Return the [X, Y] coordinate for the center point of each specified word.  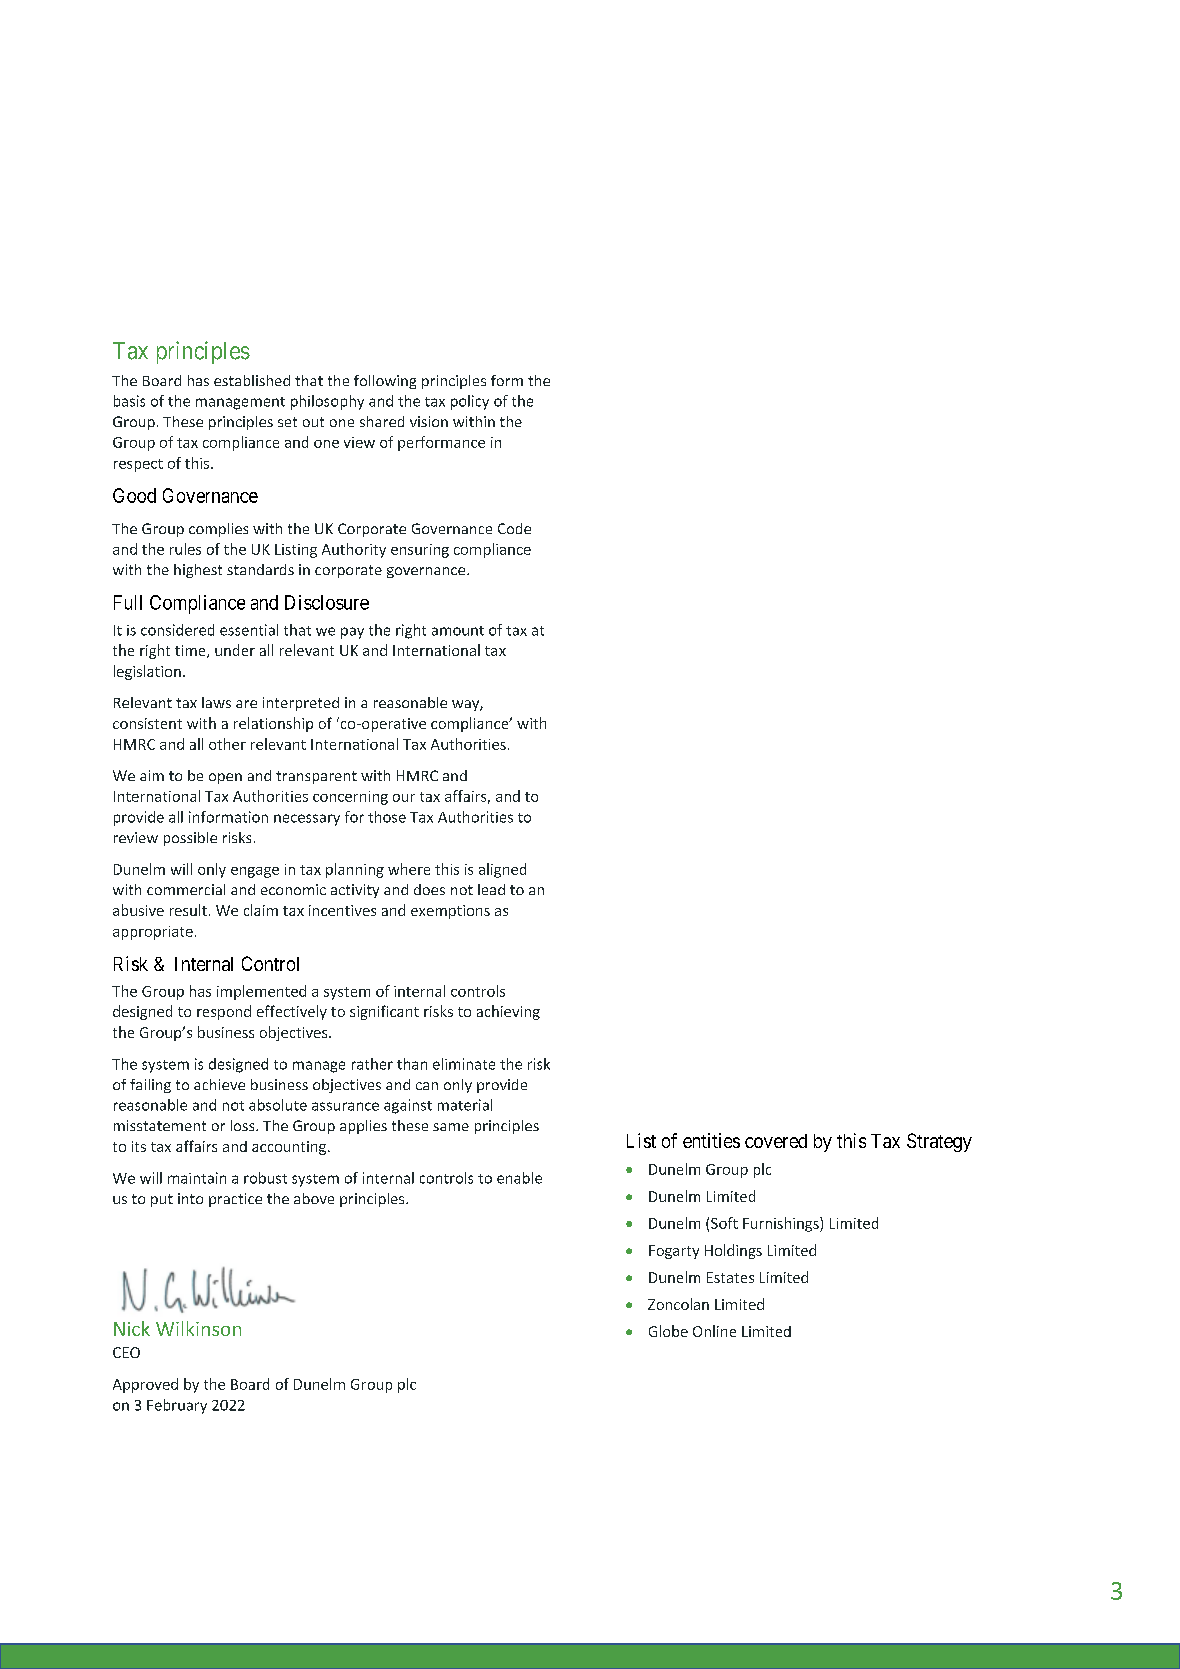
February [177, 1406]
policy [470, 402]
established [252, 380]
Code [514, 528]
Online [714, 1331]
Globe [668, 1331]
